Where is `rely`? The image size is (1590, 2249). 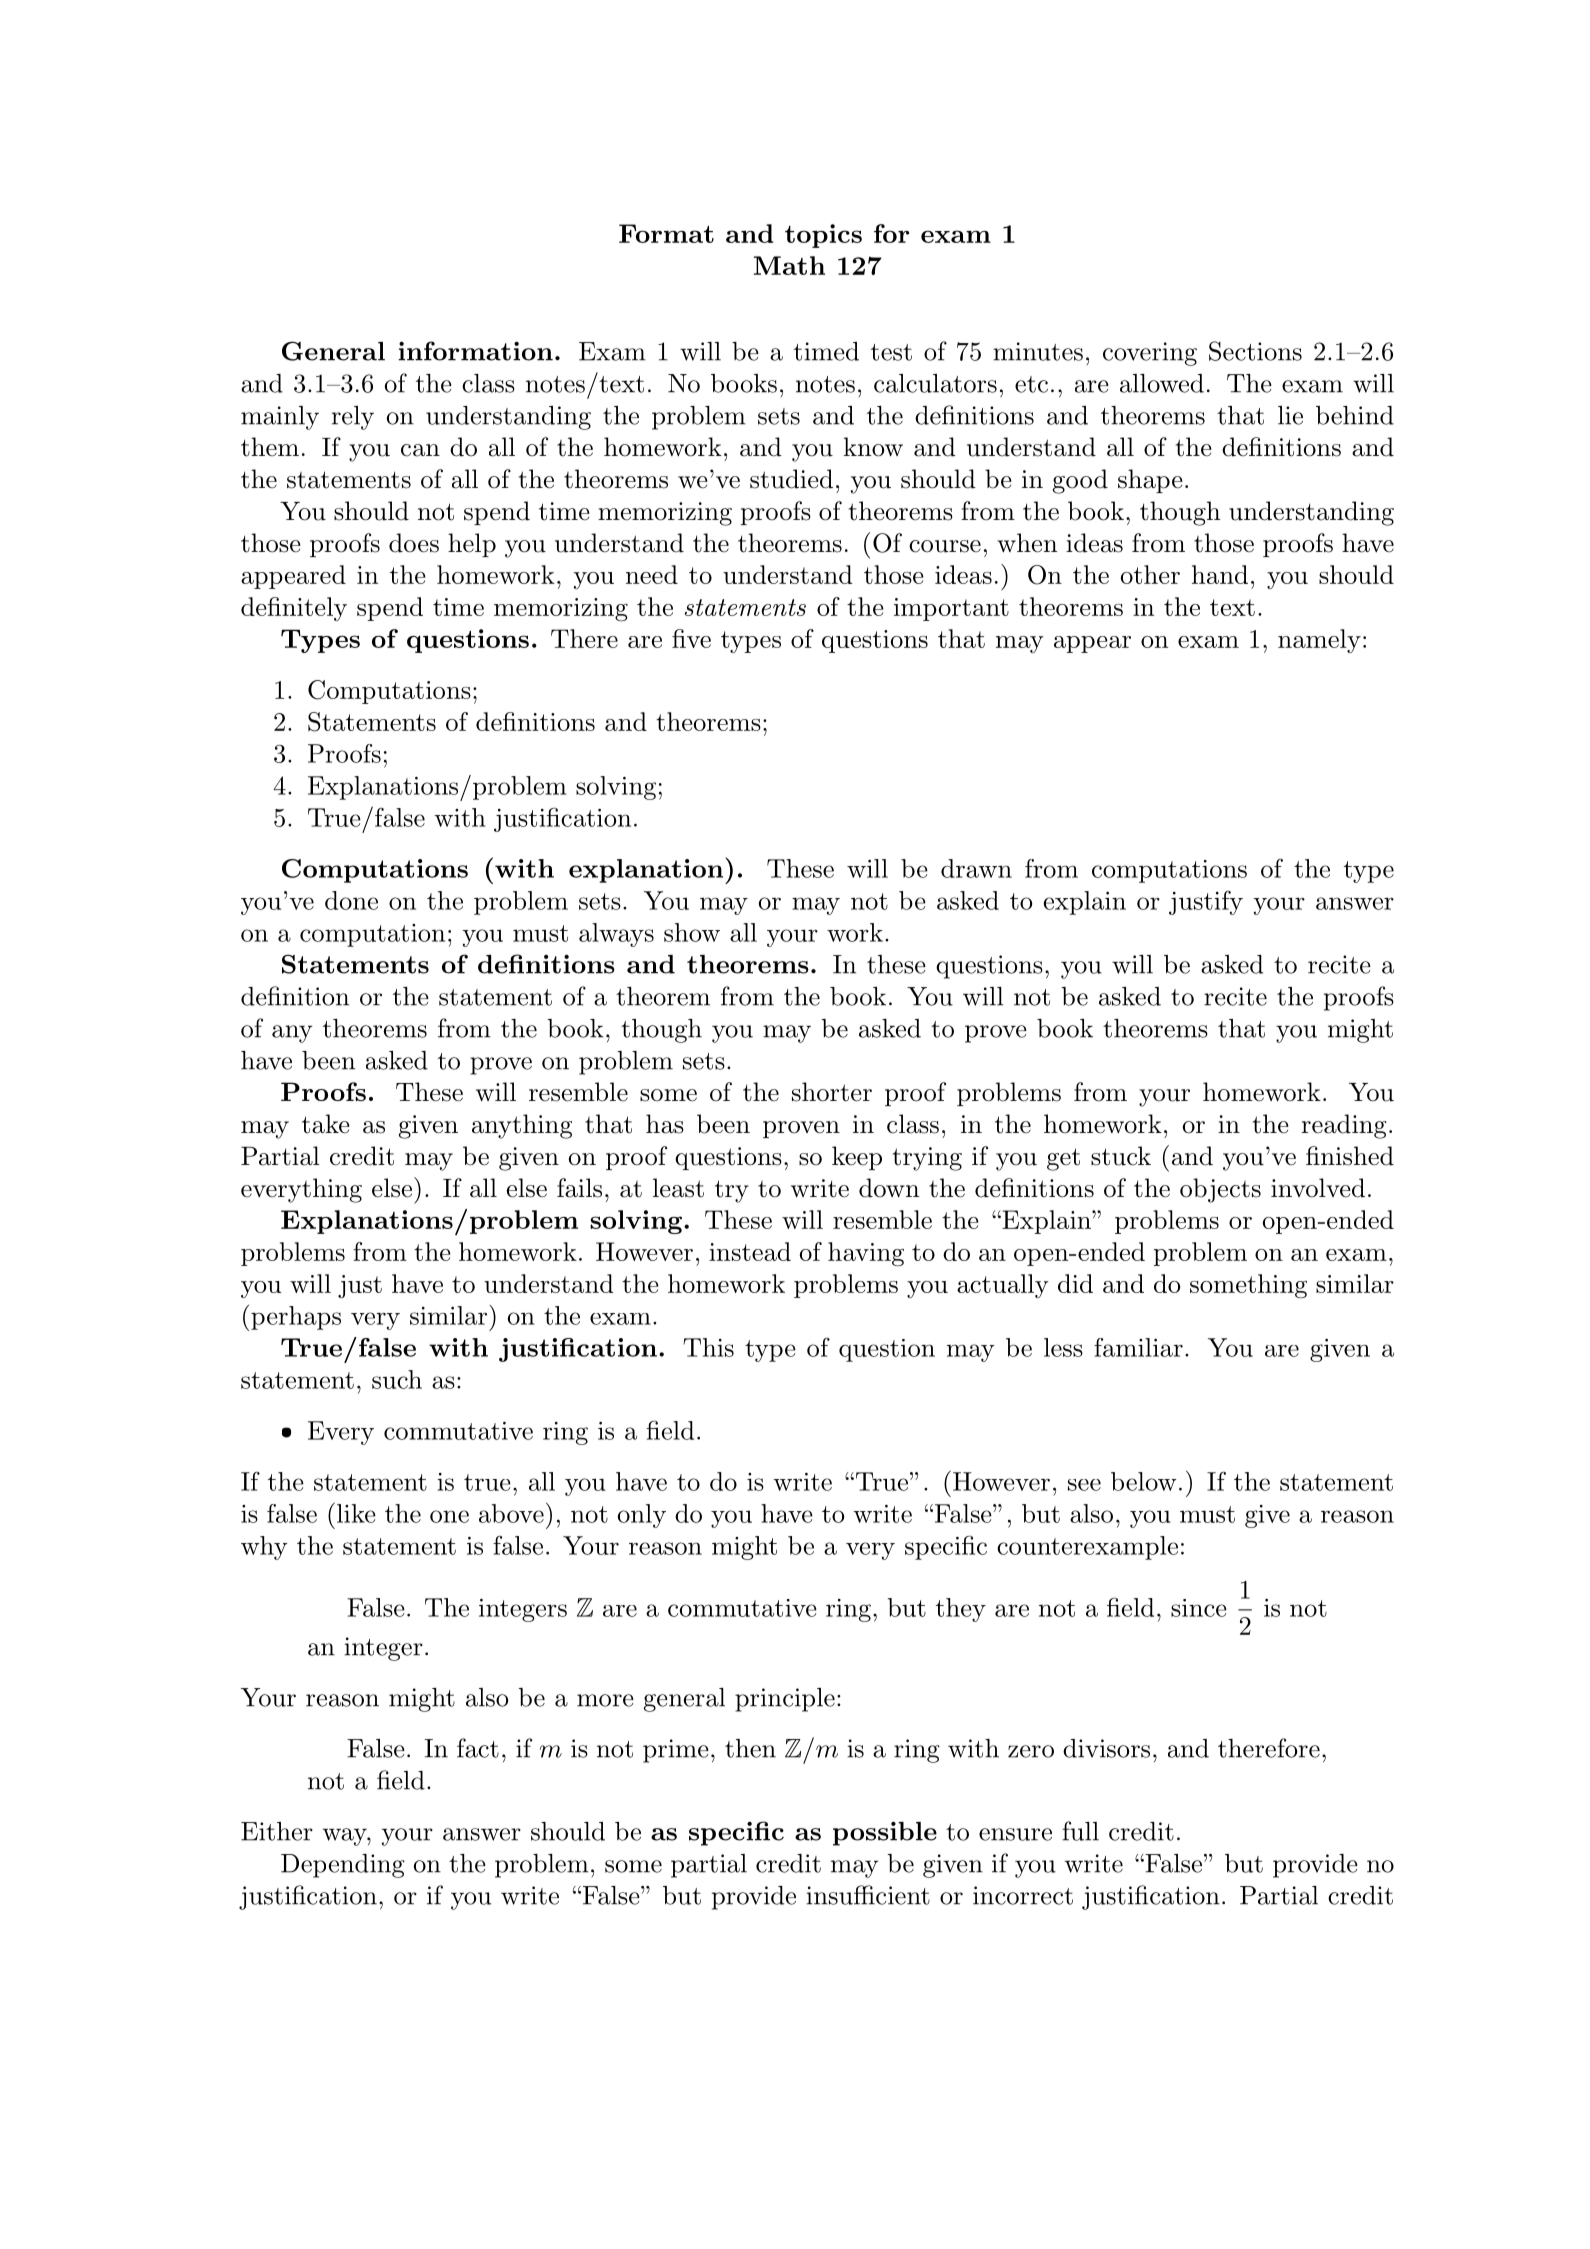 rely is located at coordinates (353, 418).
